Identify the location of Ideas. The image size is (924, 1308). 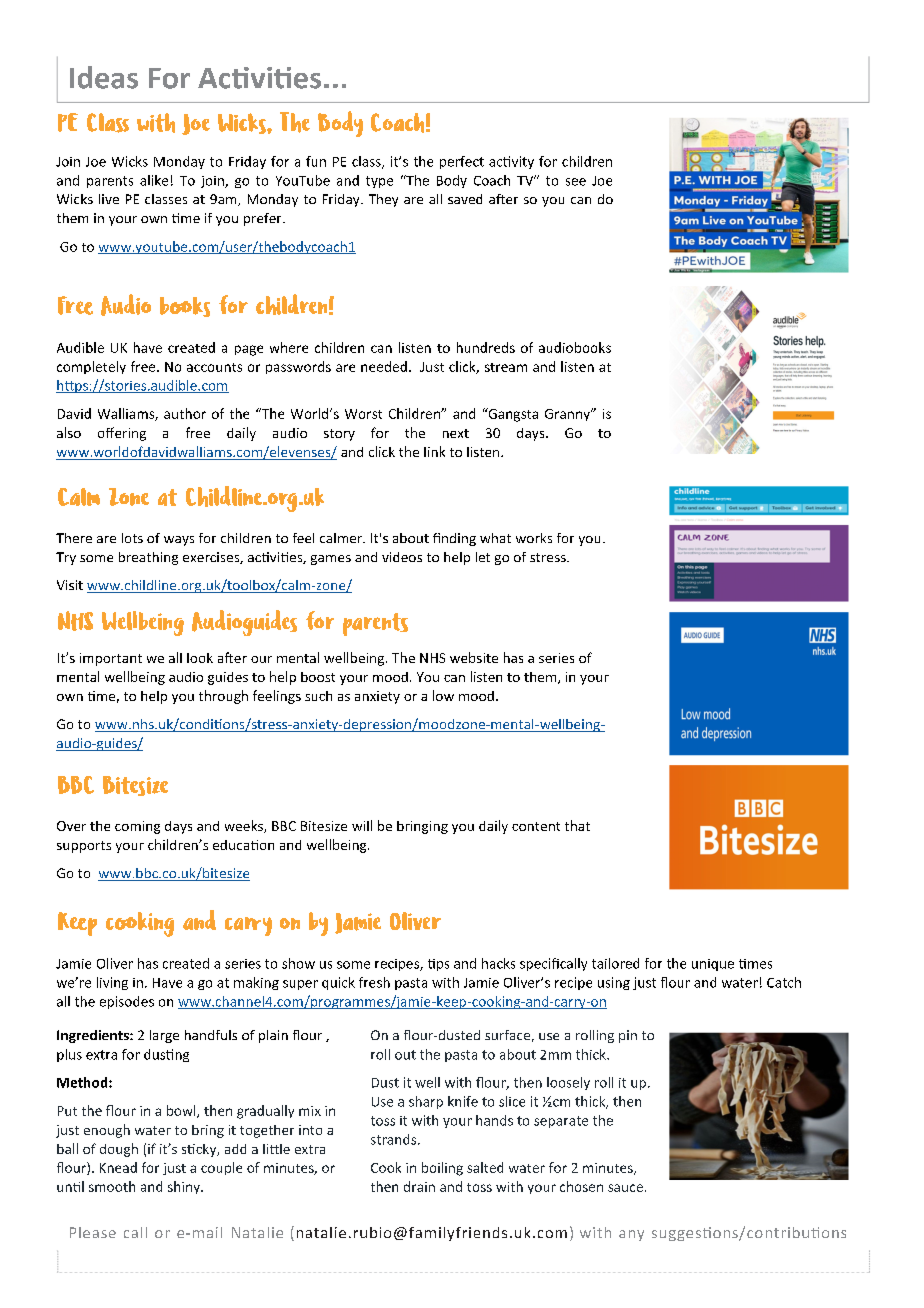
(104, 77).
